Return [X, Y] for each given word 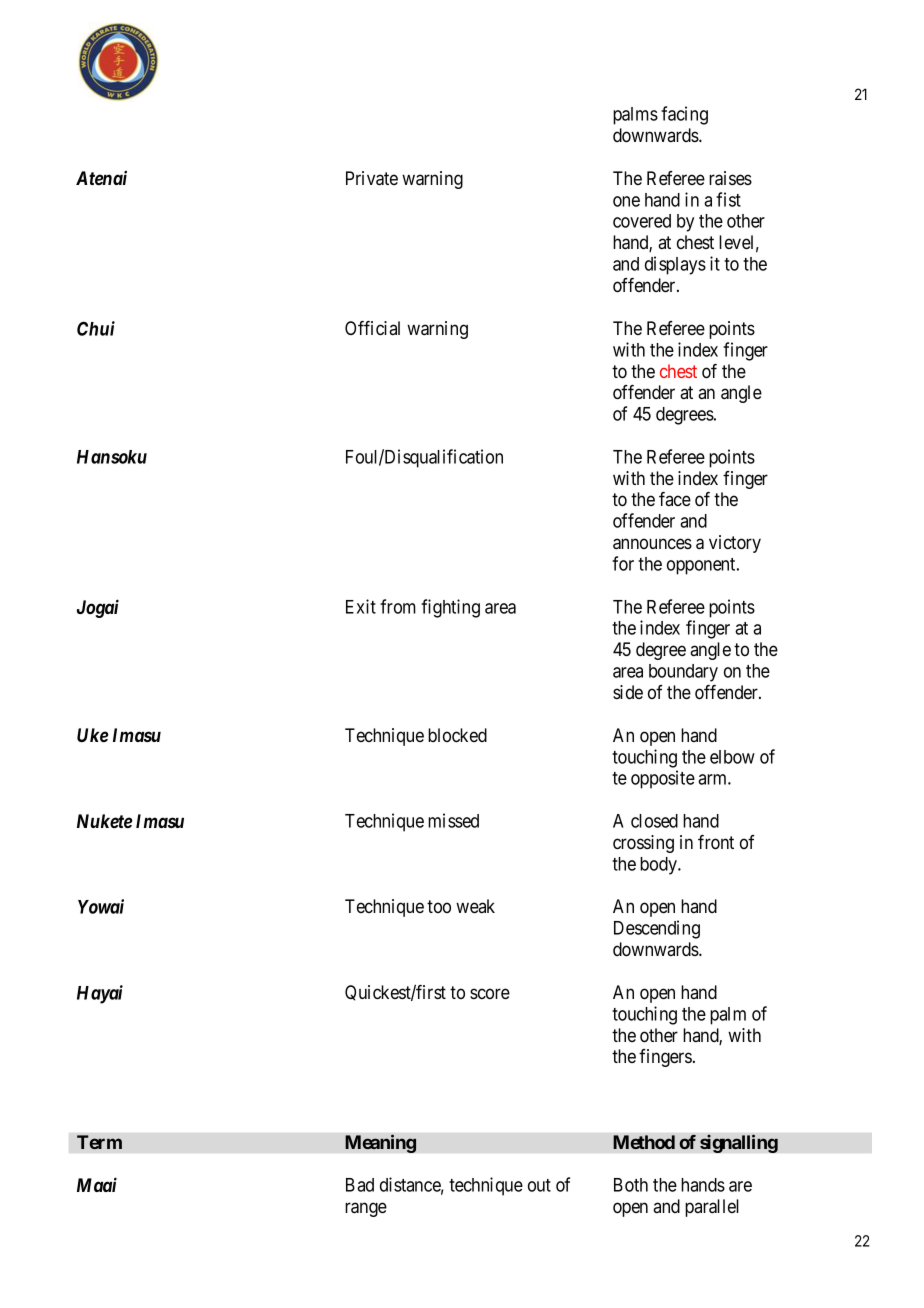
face [675, 499]
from [398, 606]
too [439, 906]
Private [372, 178]
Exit [361, 606]
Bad [360, 1185]
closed [654, 821]
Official [372, 328]
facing [684, 115]
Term [99, 1142]
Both [631, 1185]
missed [453, 820]
